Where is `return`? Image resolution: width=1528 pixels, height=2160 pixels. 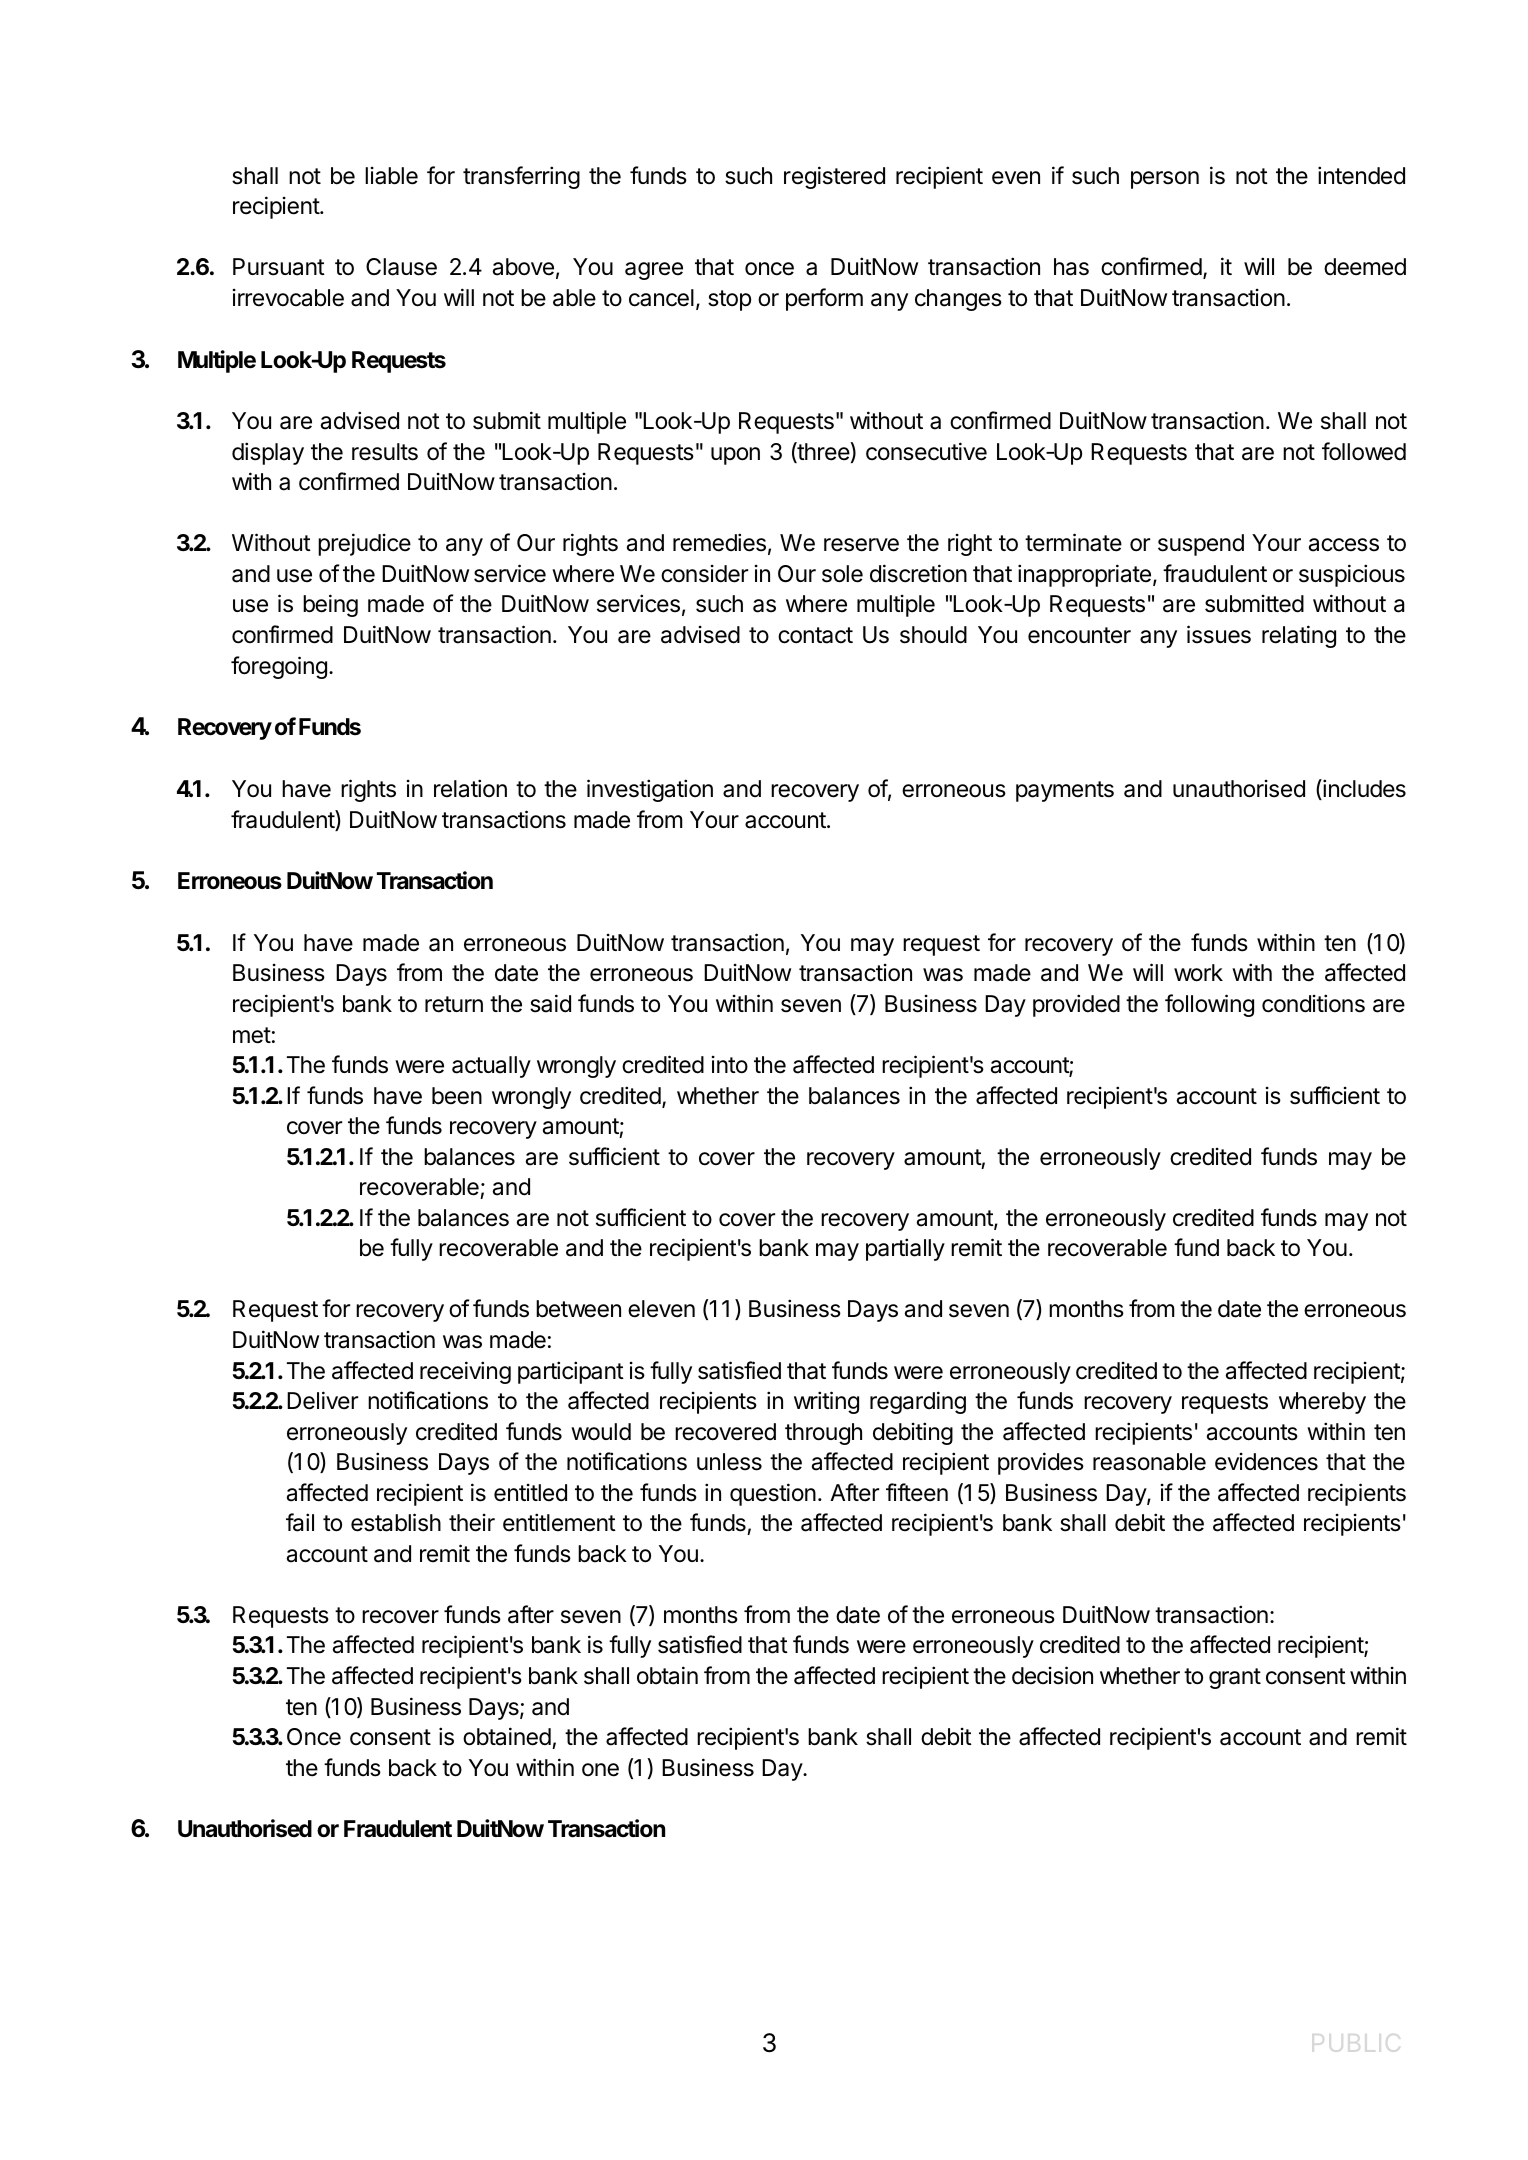 return is located at coordinates (454, 1004).
